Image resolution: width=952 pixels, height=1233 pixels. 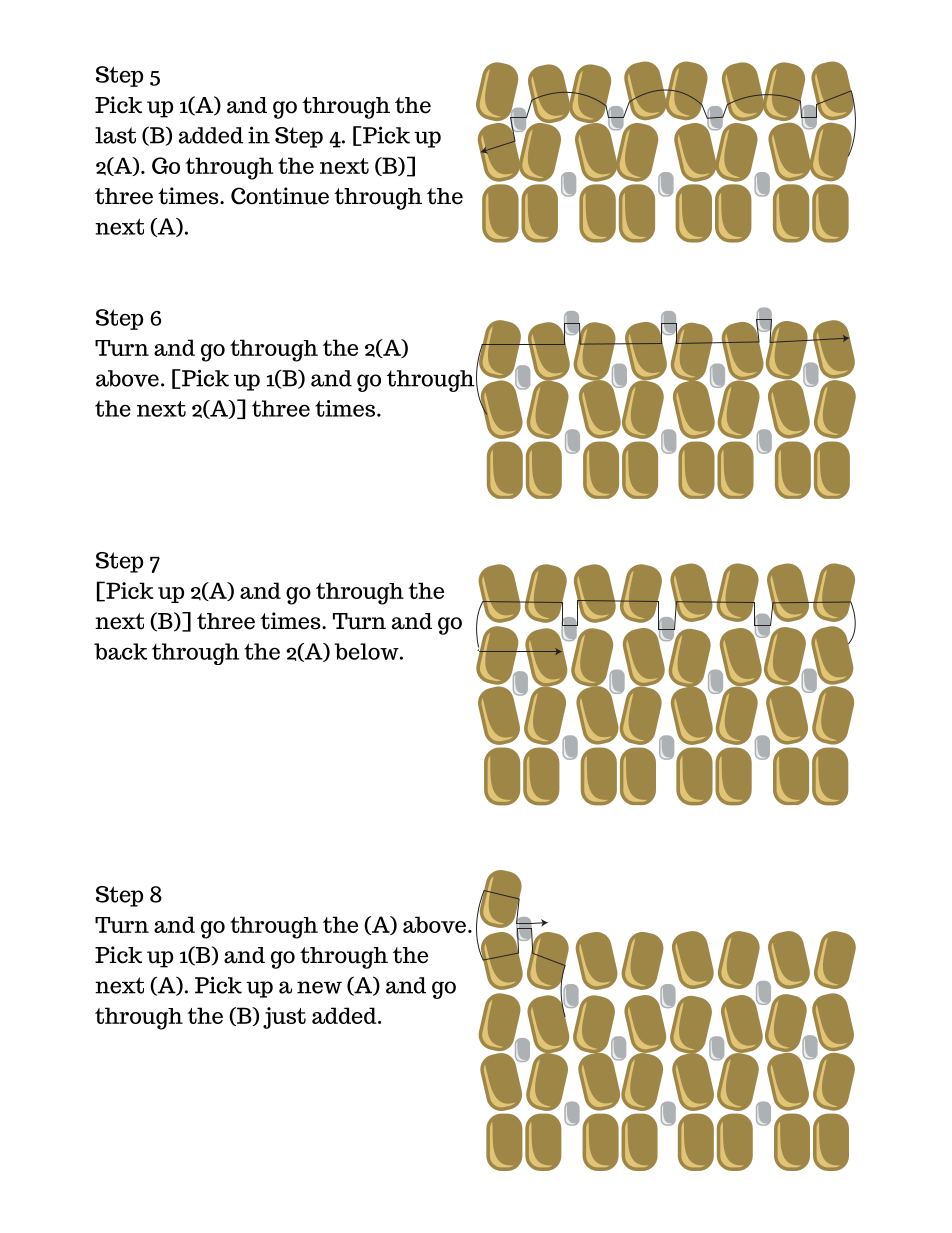 I want to click on below, so click(x=366, y=651).
